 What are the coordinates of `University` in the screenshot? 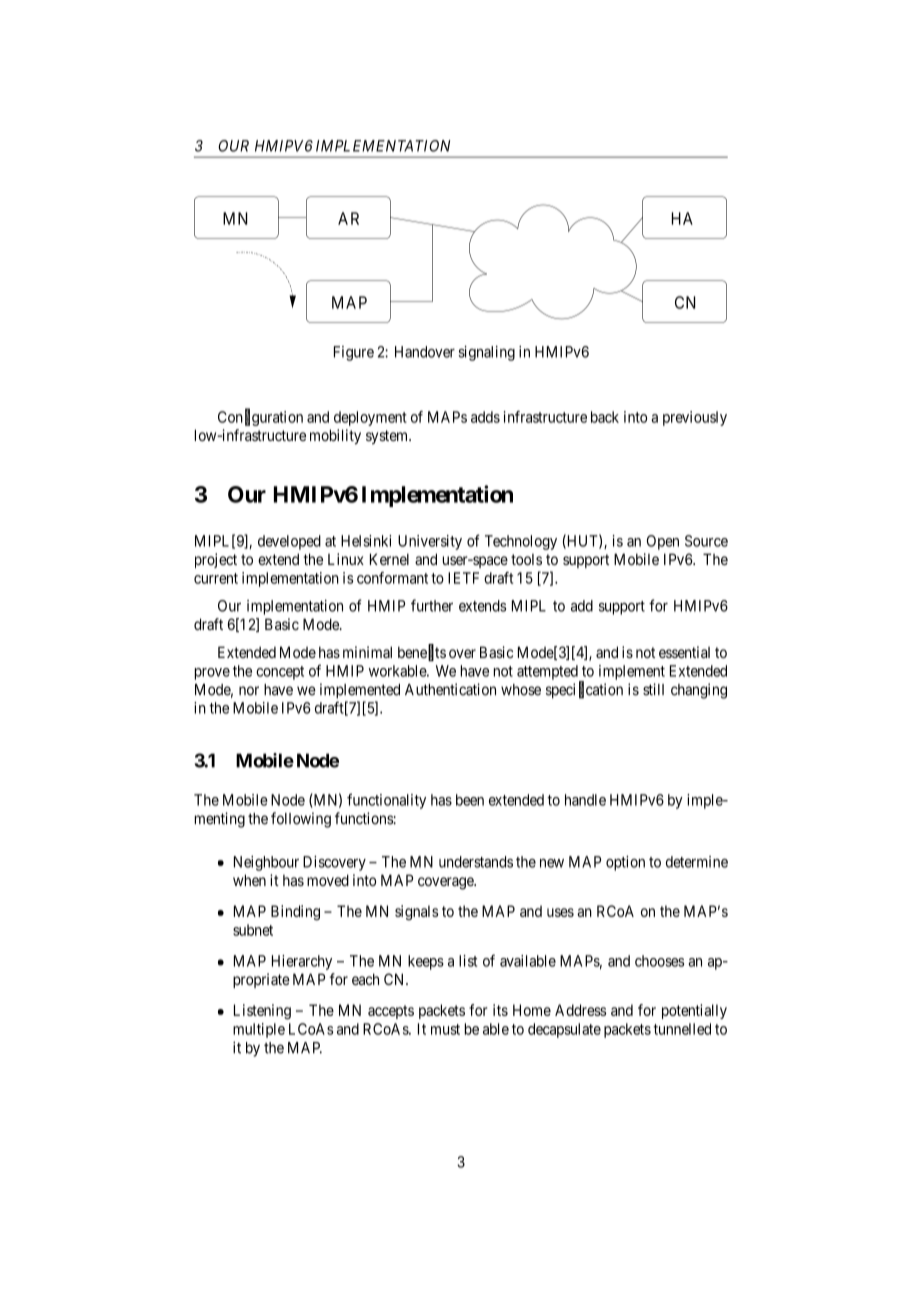 It's located at (430, 542).
